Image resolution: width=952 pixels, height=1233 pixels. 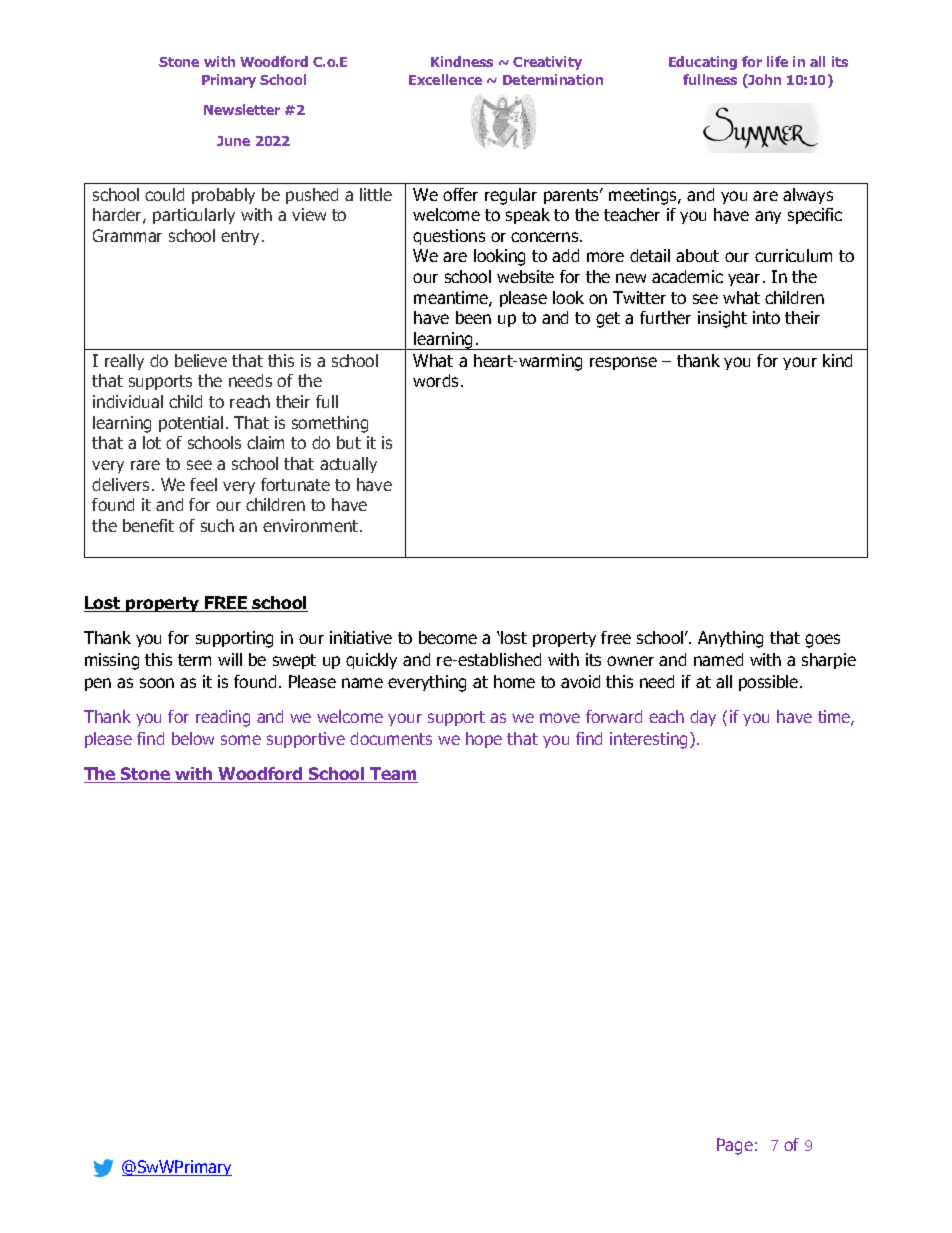 What do you see at coordinates (703, 63) in the document?
I see `Educating` at bounding box center [703, 63].
